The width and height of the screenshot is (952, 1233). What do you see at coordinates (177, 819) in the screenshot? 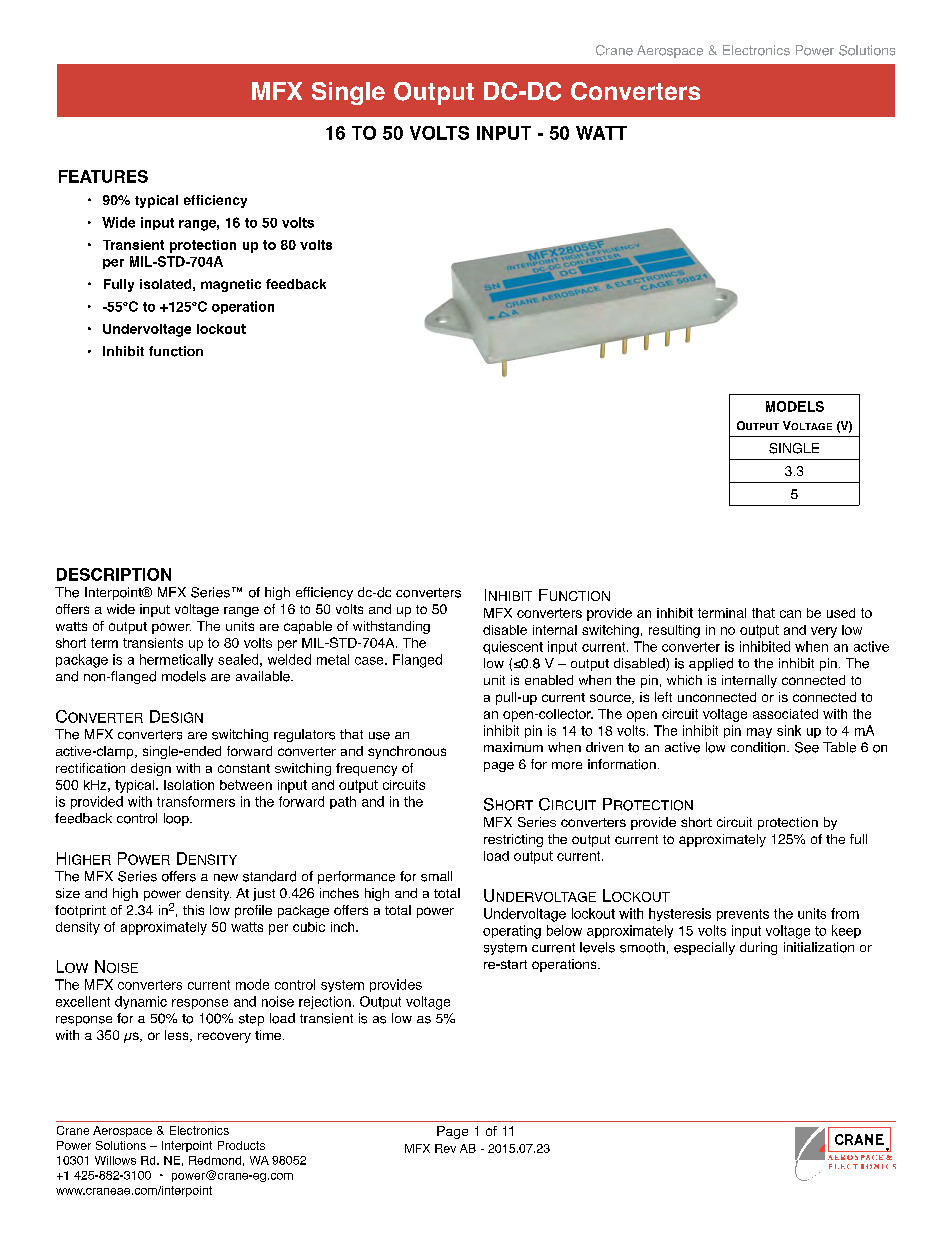
I see `loop` at bounding box center [177, 819].
